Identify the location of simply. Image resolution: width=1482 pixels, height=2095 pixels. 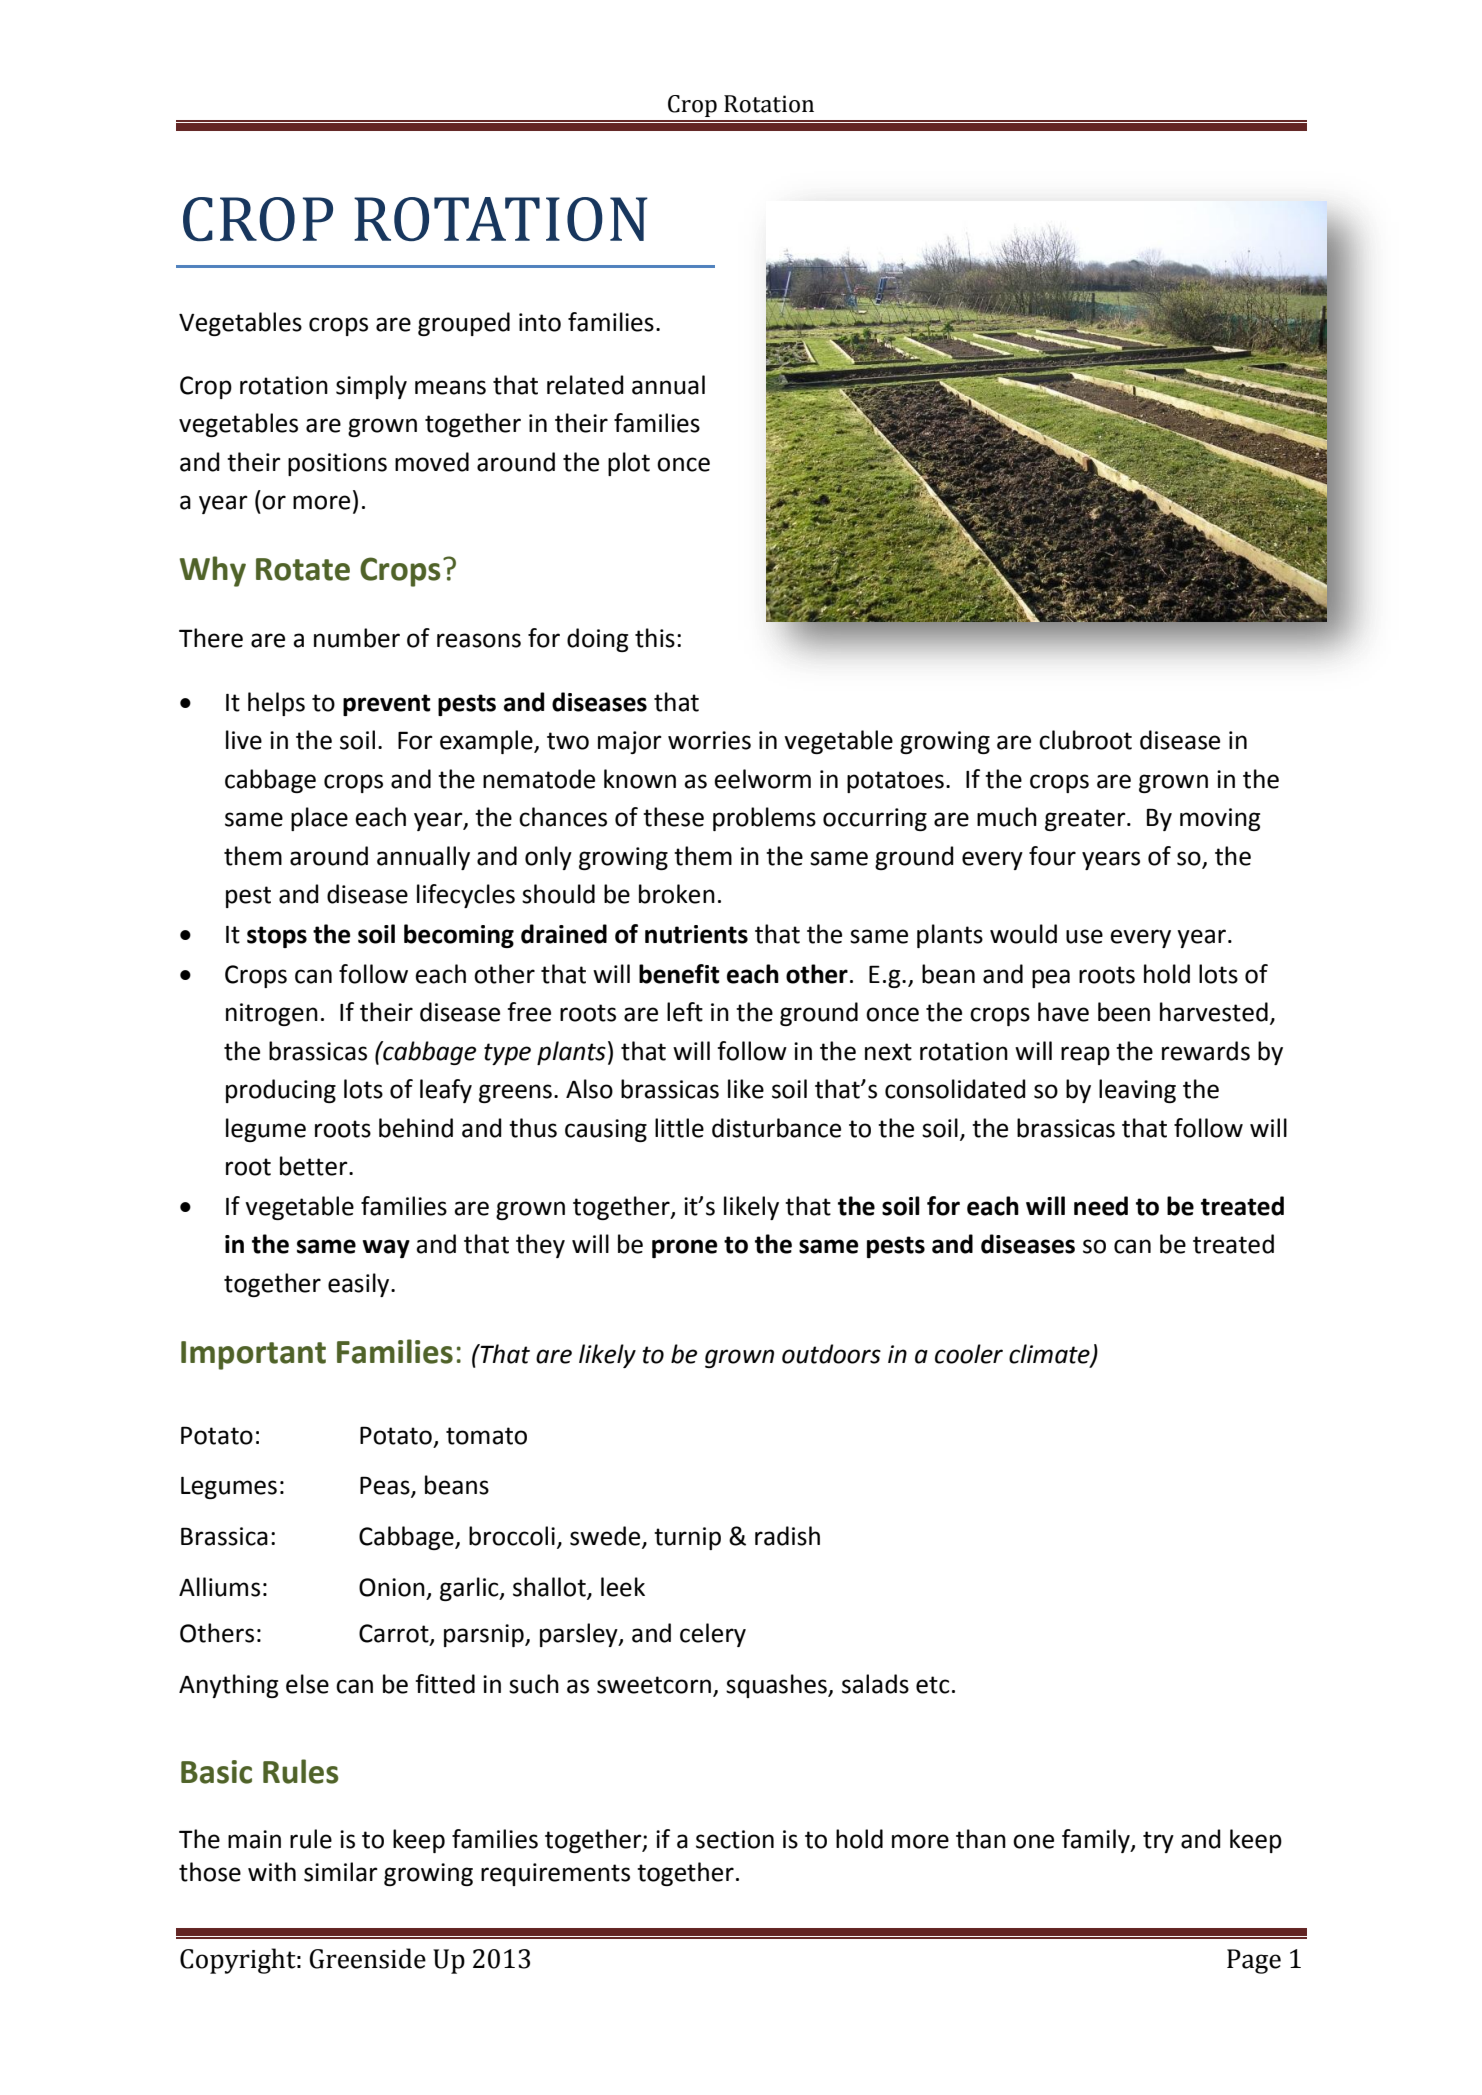
(371, 387).
